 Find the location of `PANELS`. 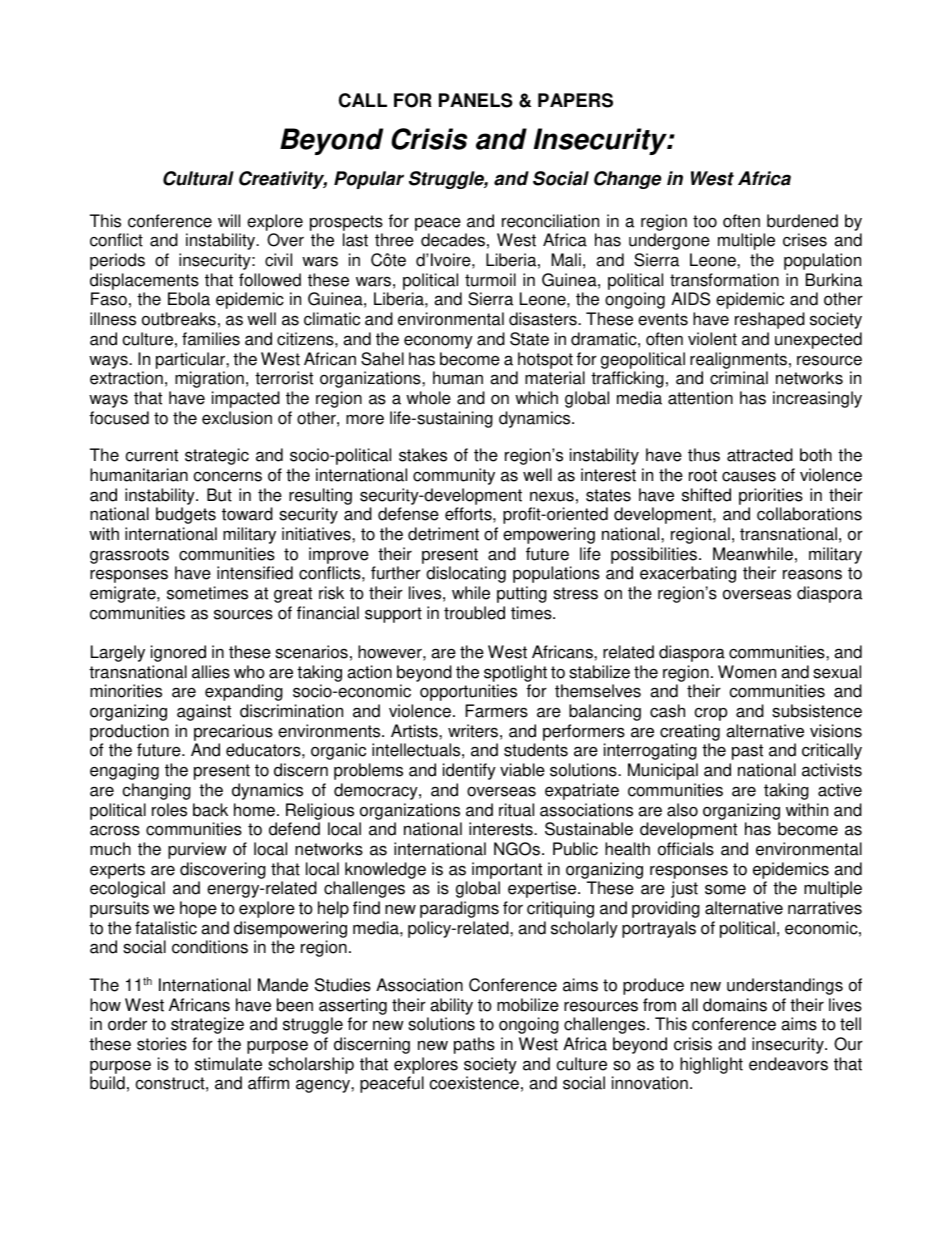

PANELS is located at coordinates (476, 100).
